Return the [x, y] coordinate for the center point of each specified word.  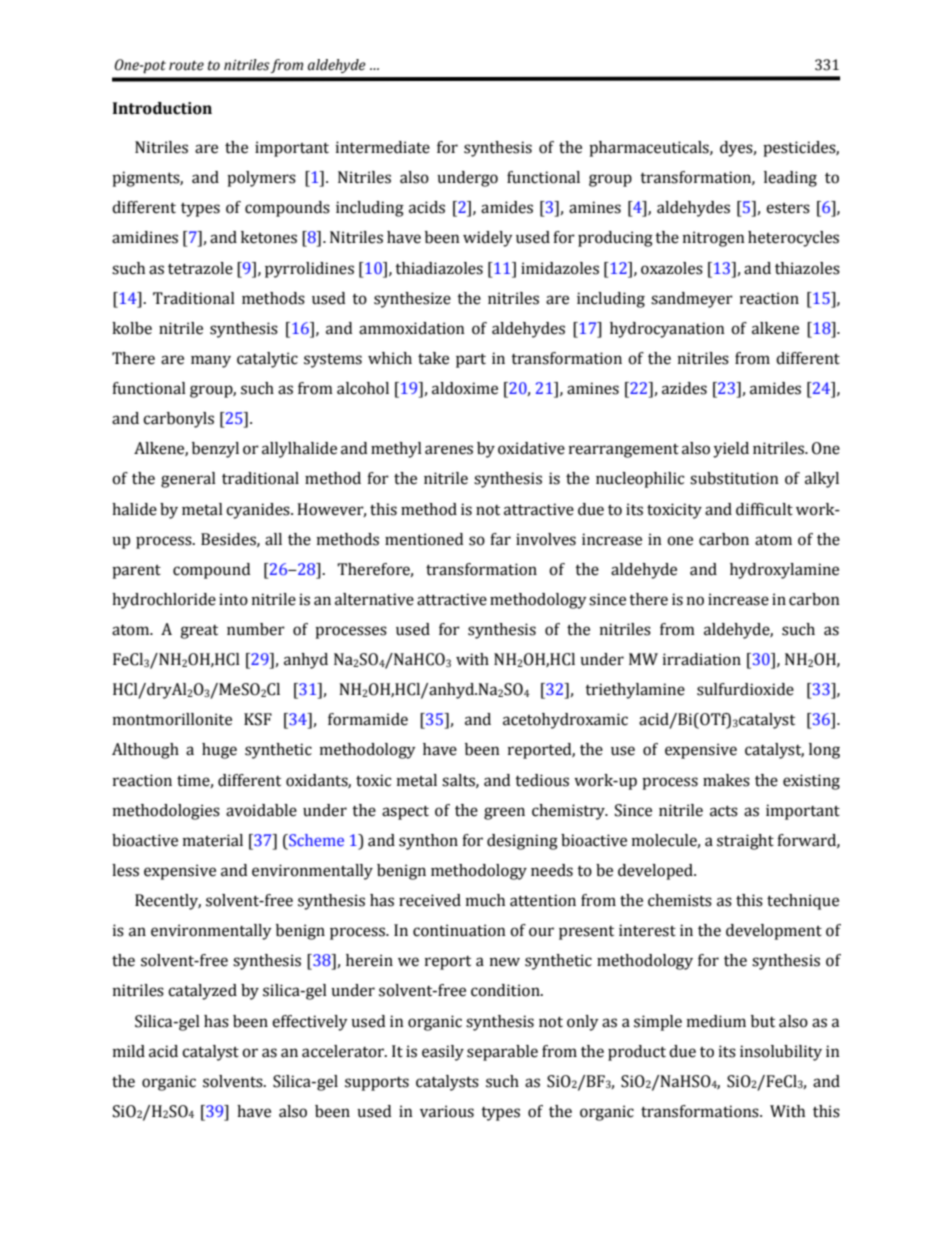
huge [219, 751]
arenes [449, 450]
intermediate [383, 147]
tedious [542, 780]
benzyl [215, 450]
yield [731, 450]
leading [790, 179]
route [186, 66]
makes [726, 780]
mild [129, 1051]
